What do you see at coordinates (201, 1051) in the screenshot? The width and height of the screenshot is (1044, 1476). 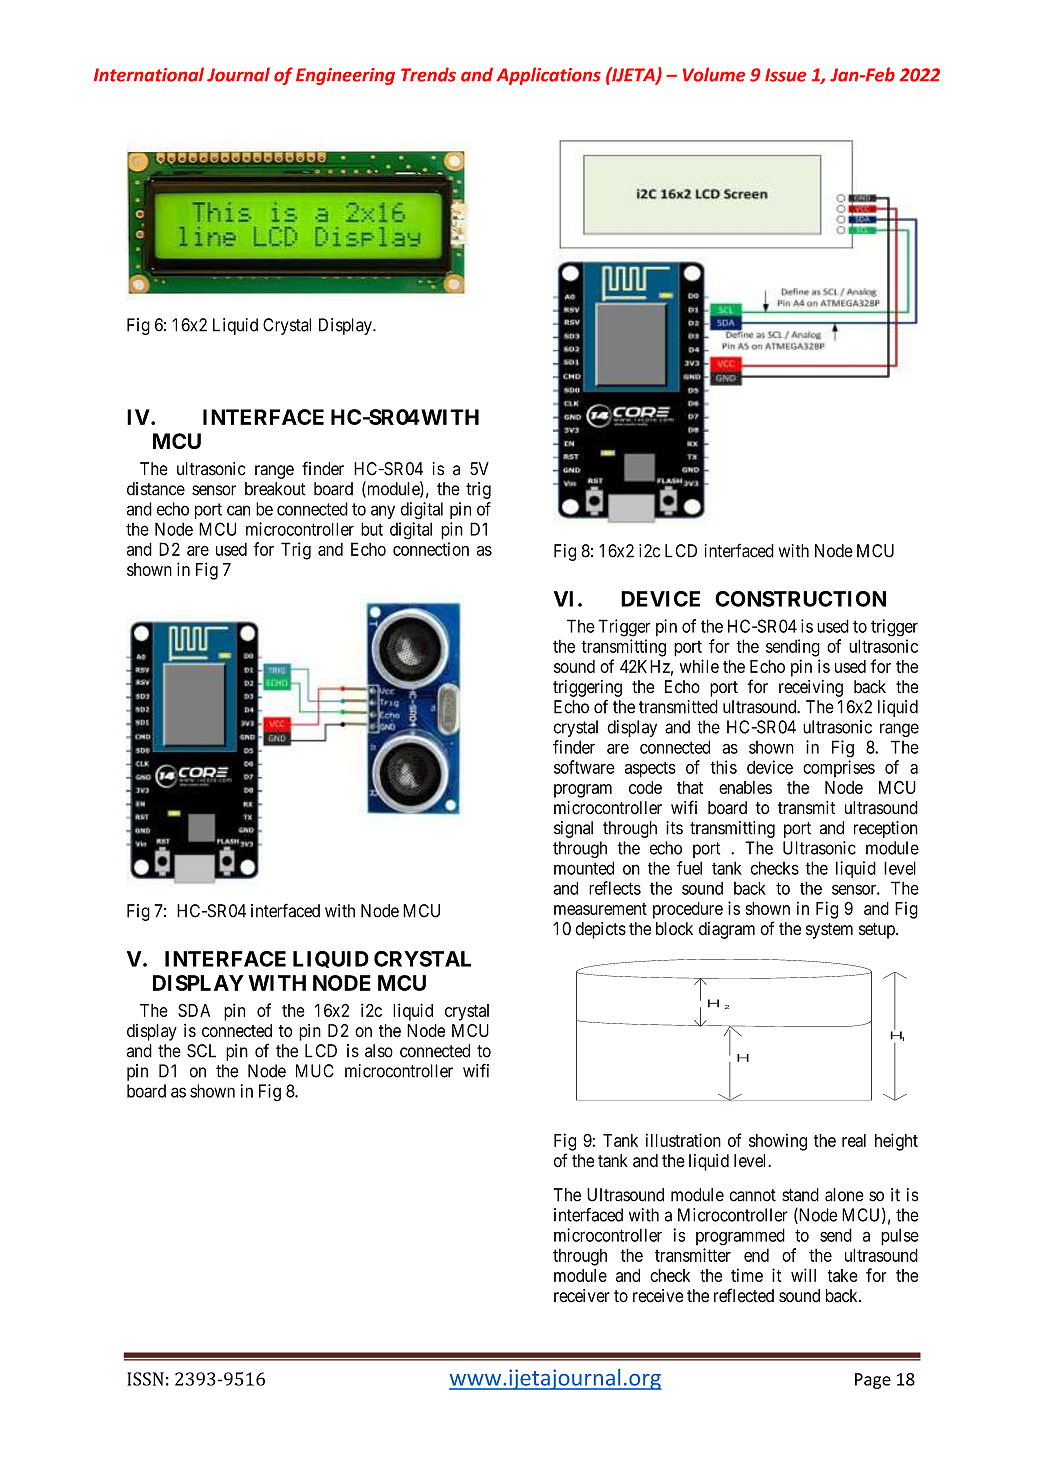 I see `SCL` at bounding box center [201, 1051].
